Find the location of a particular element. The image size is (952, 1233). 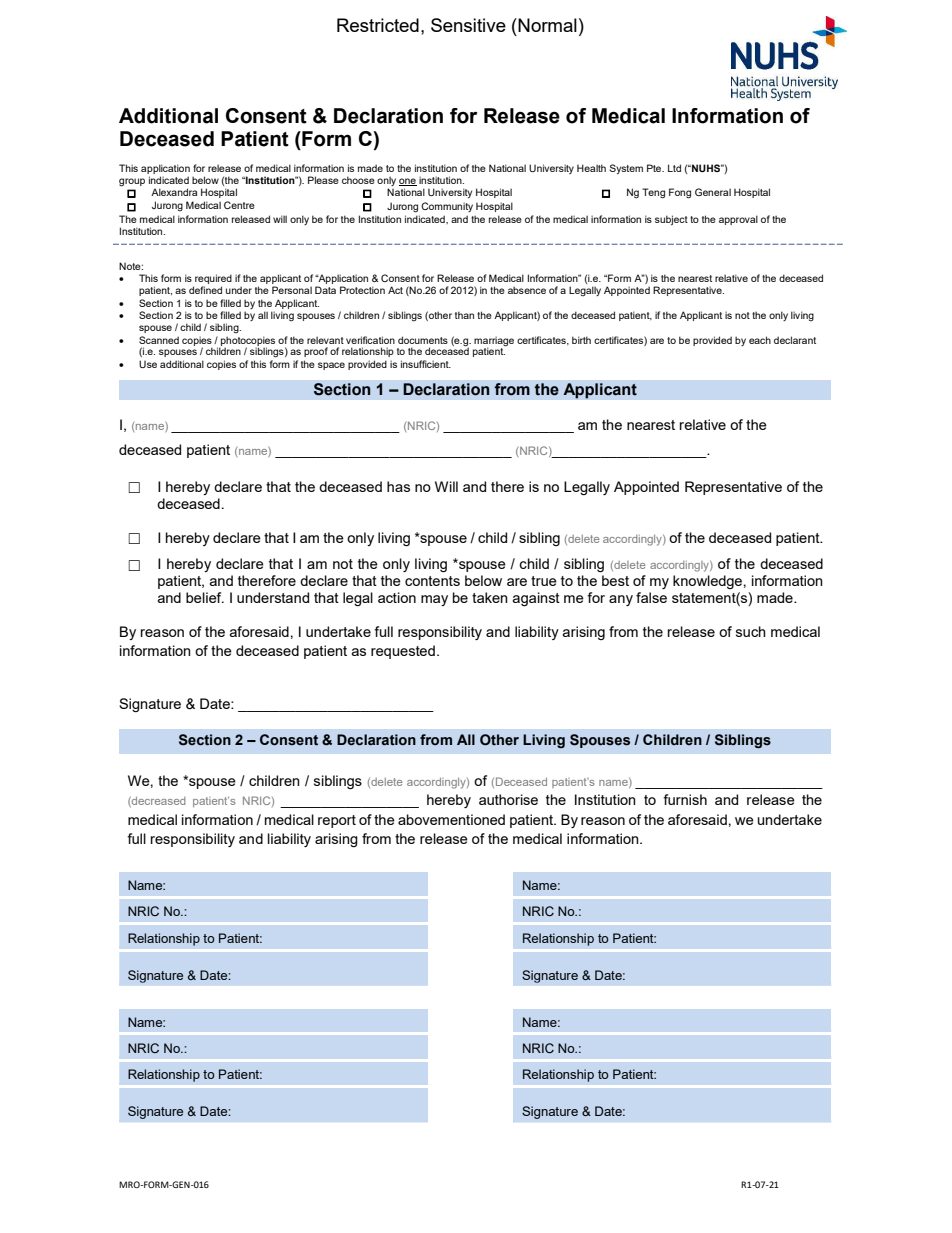

abovementioned is located at coordinates (451, 819).
